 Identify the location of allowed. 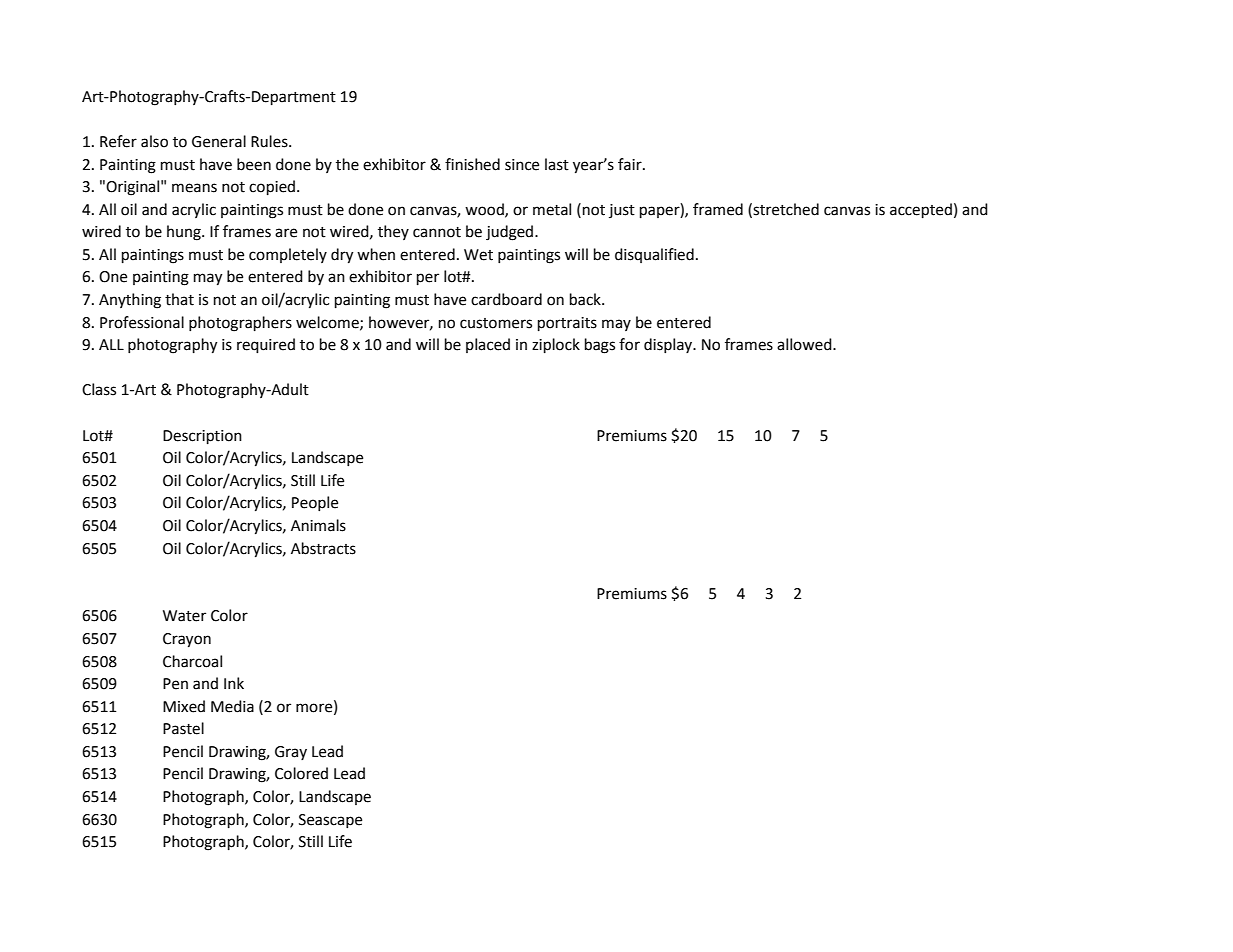
(805, 344).
